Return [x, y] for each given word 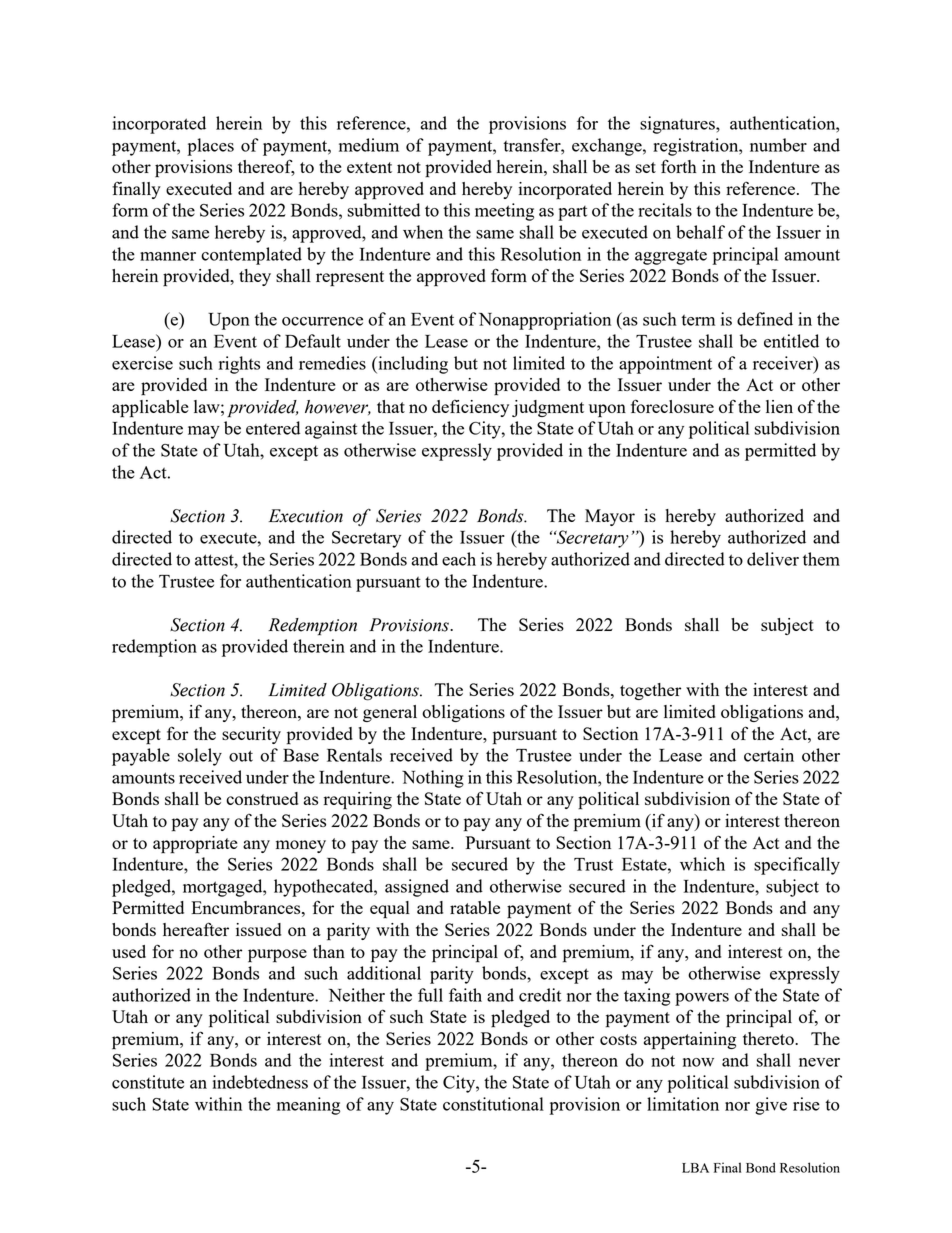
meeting [504, 212]
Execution [305, 516]
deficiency [470, 408]
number [778, 145]
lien [779, 406]
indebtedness [260, 1082]
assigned [417, 888]
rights [239, 365]
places [210, 147]
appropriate [195, 845]
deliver [773, 559]
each [459, 559]
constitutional [493, 1104]
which [702, 864]
